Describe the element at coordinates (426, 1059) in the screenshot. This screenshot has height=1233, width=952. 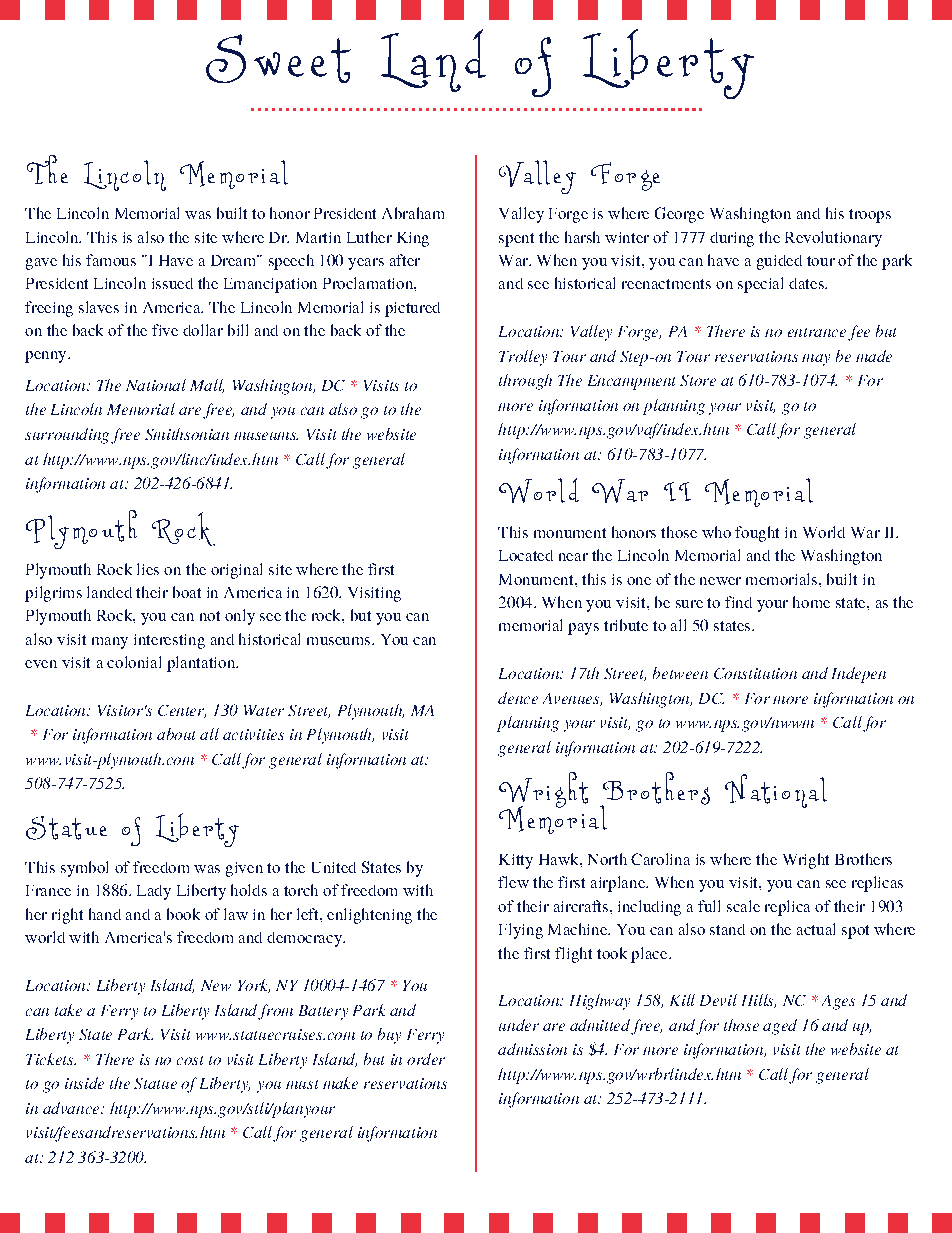
I see `order` at that location.
